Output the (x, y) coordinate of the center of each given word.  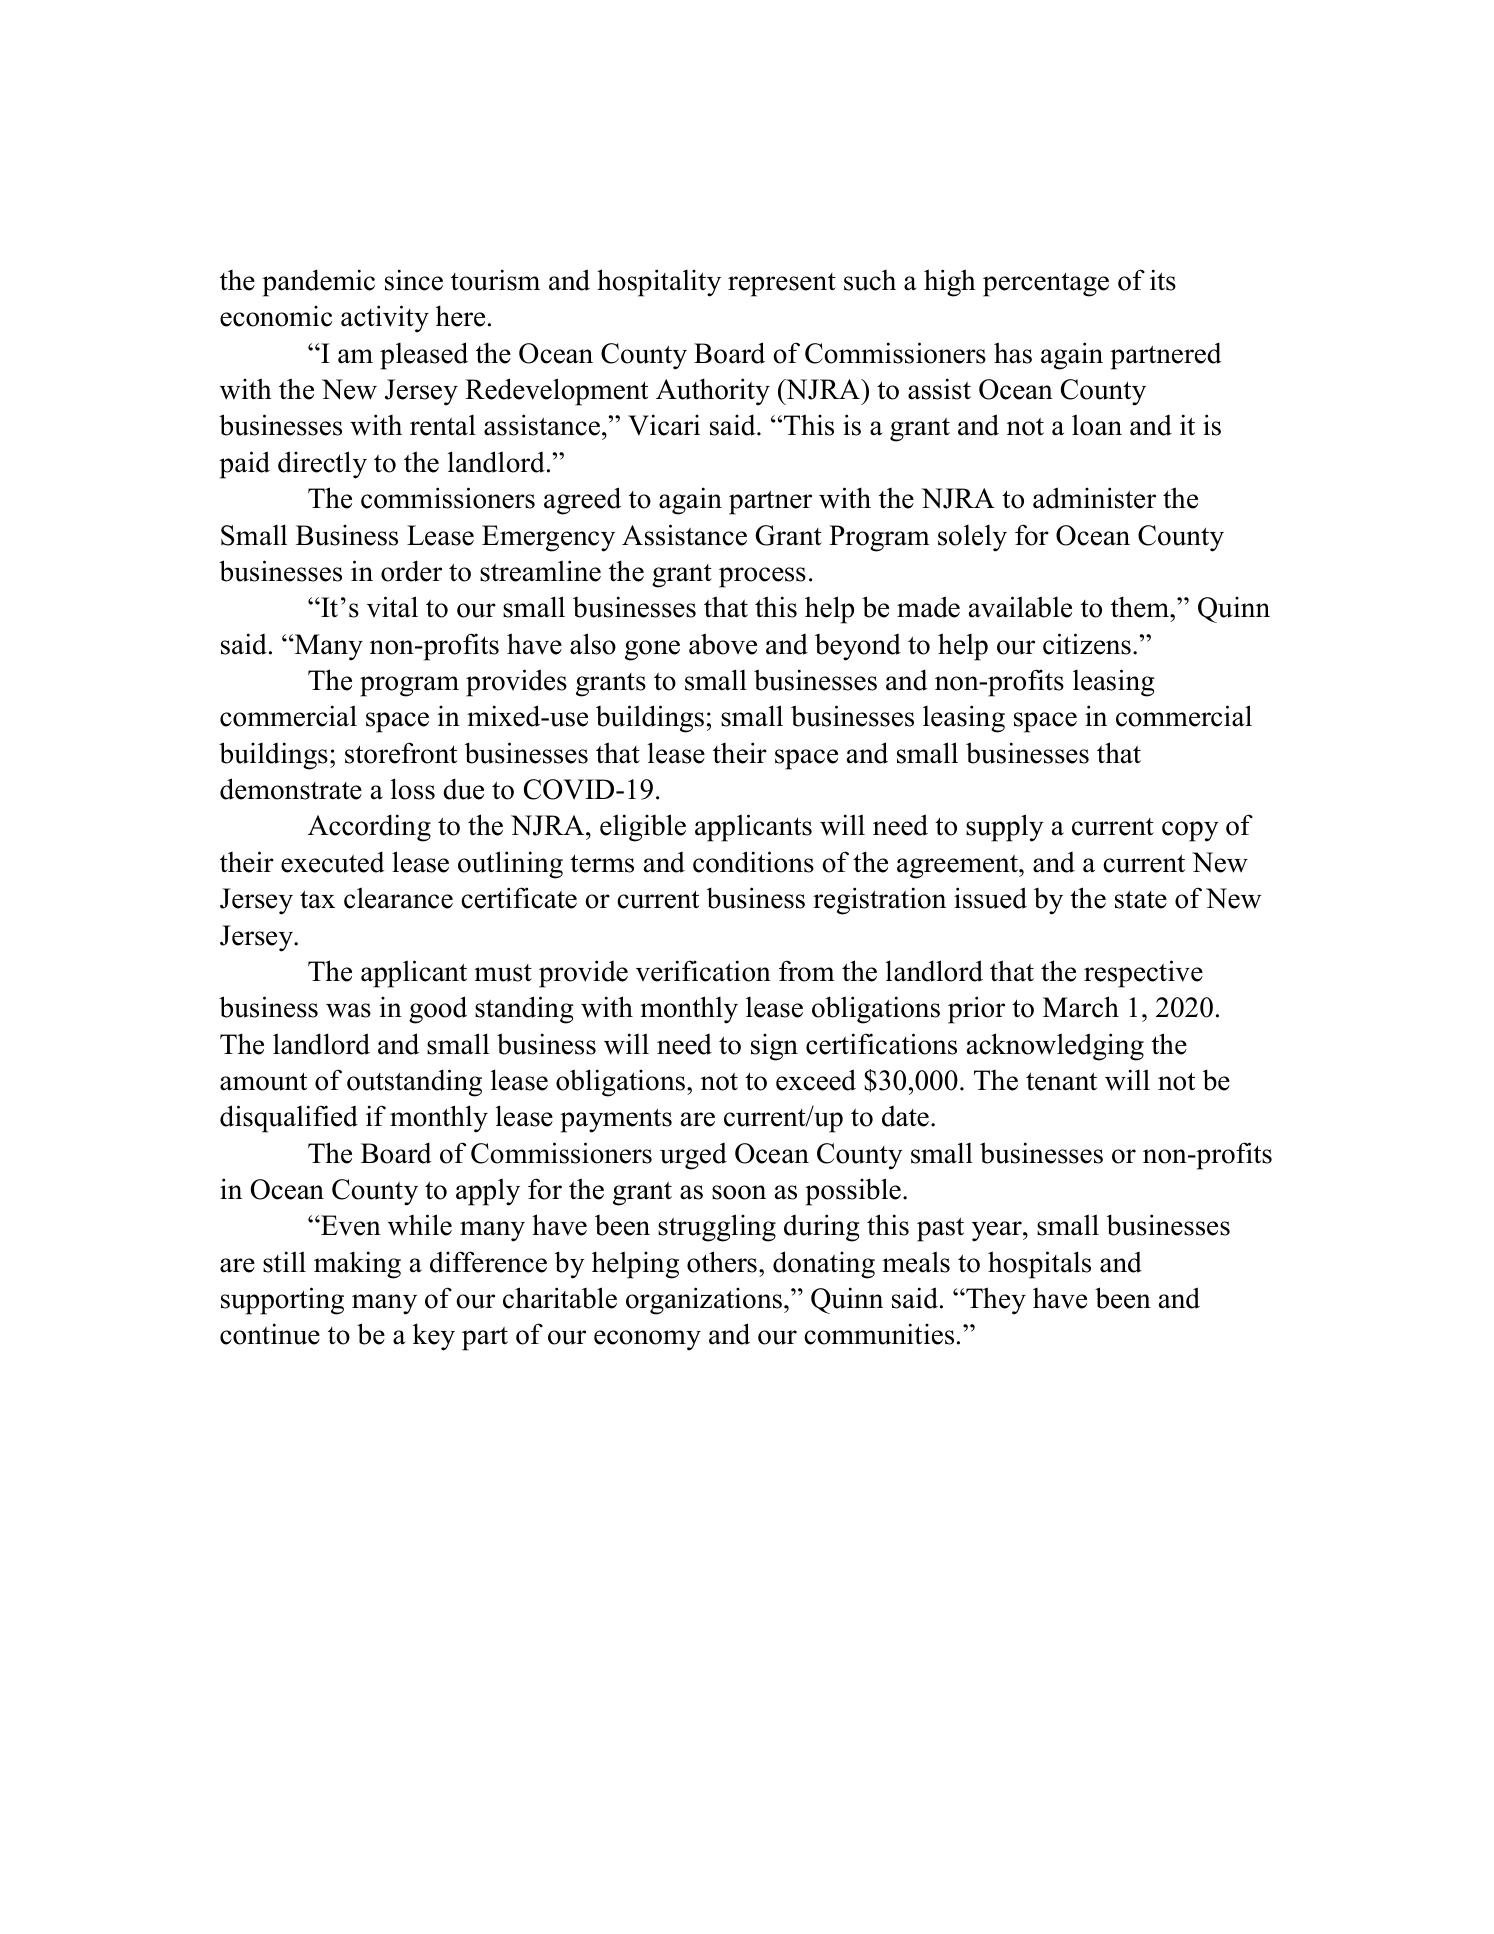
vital (392, 607)
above (723, 644)
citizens (1087, 644)
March (1081, 1007)
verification (703, 971)
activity (385, 319)
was (348, 1010)
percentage (1046, 284)
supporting (282, 1301)
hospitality (659, 283)
